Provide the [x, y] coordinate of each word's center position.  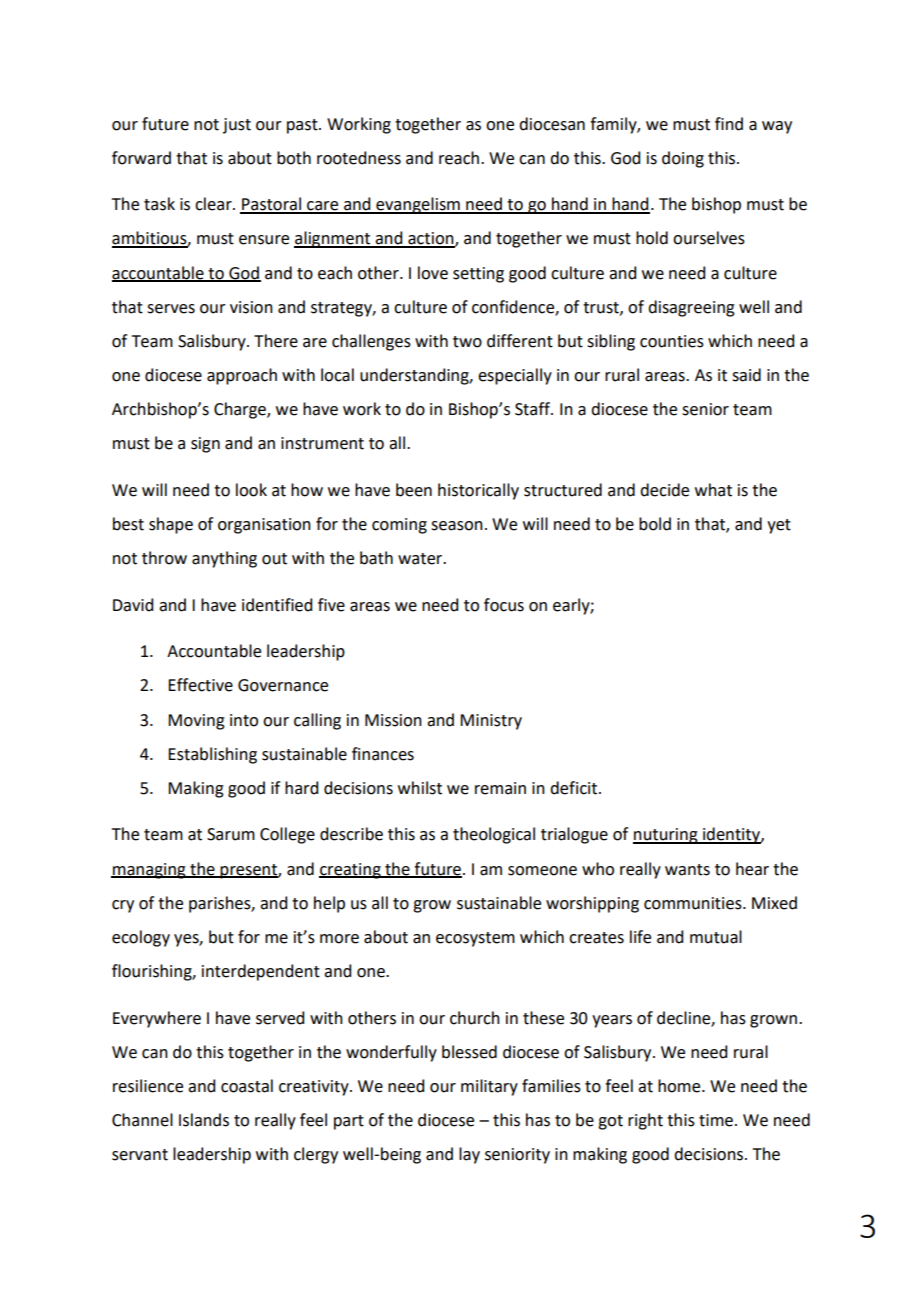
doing [683, 159]
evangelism [418, 205]
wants [687, 870]
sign [205, 445]
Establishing [212, 755]
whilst [420, 788]
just [237, 126]
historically [478, 491]
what [713, 490]
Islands [204, 1120]
